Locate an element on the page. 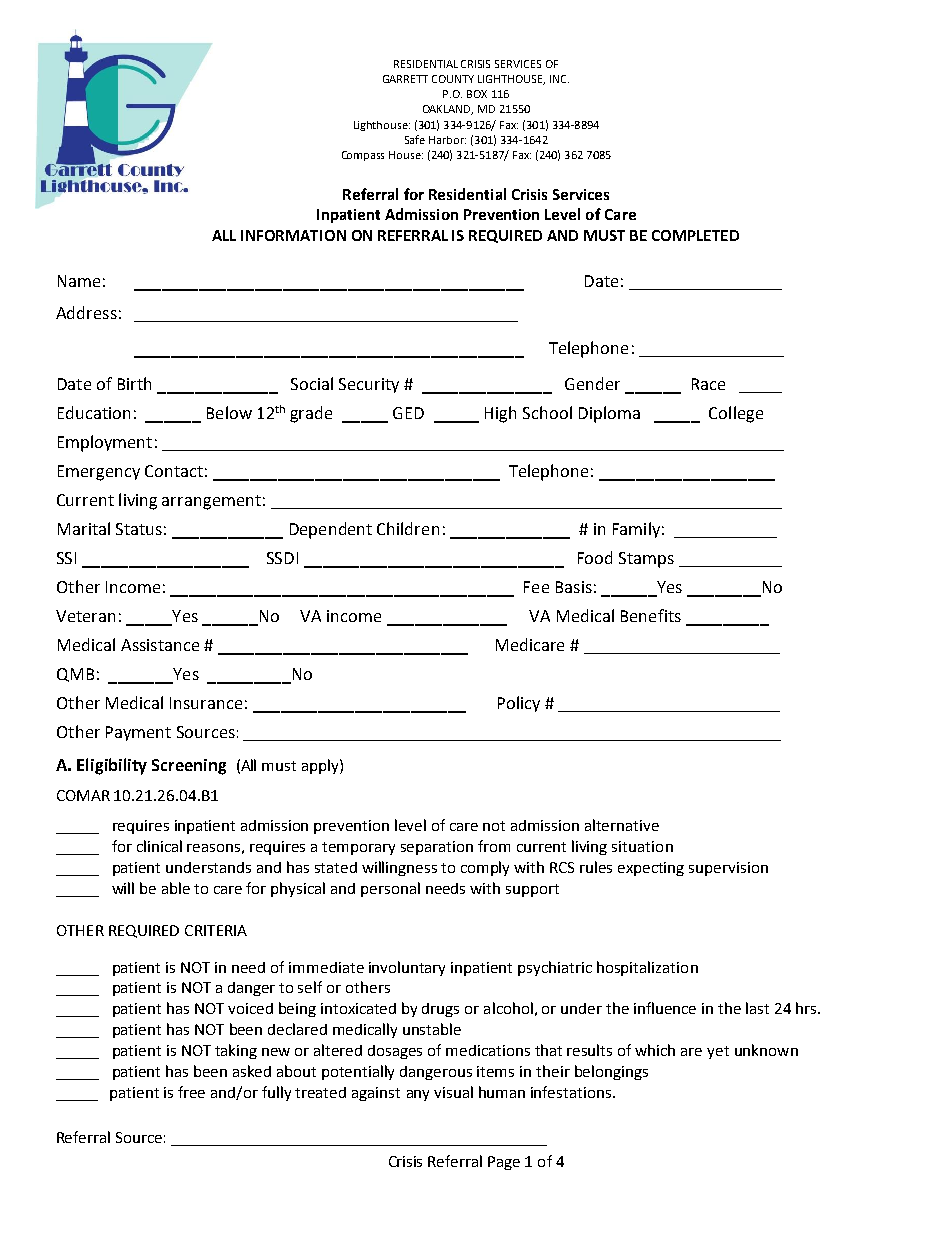 The image size is (952, 1233). supervision is located at coordinates (728, 869).
